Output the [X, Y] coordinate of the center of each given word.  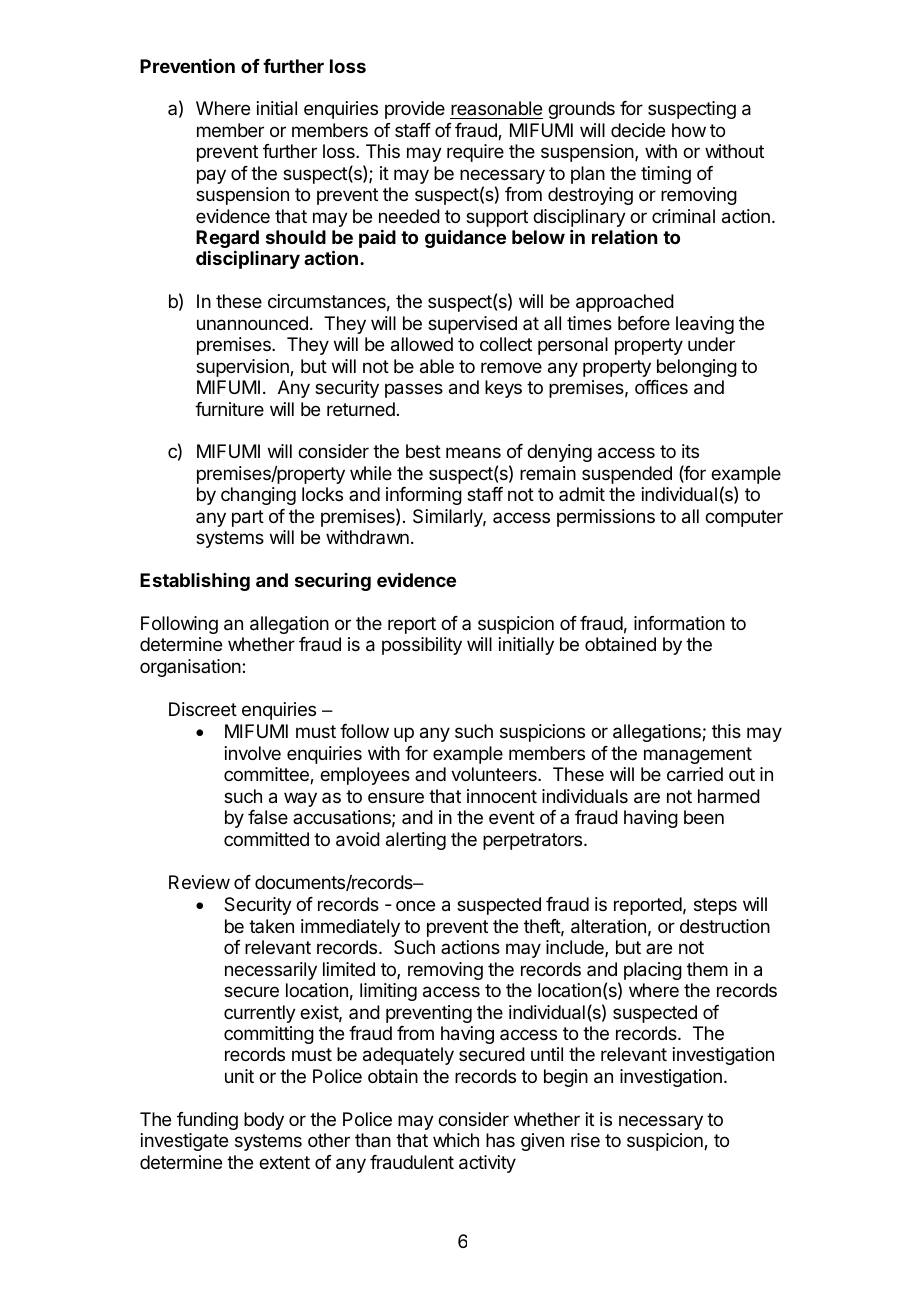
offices [661, 387]
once [415, 905]
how [689, 130]
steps [715, 906]
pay [211, 176]
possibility [422, 646]
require [475, 153]
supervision [243, 368]
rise [585, 1140]
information [679, 623]
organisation [190, 668]
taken [271, 926]
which [456, 1140]
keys [503, 389]
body [264, 1121]
